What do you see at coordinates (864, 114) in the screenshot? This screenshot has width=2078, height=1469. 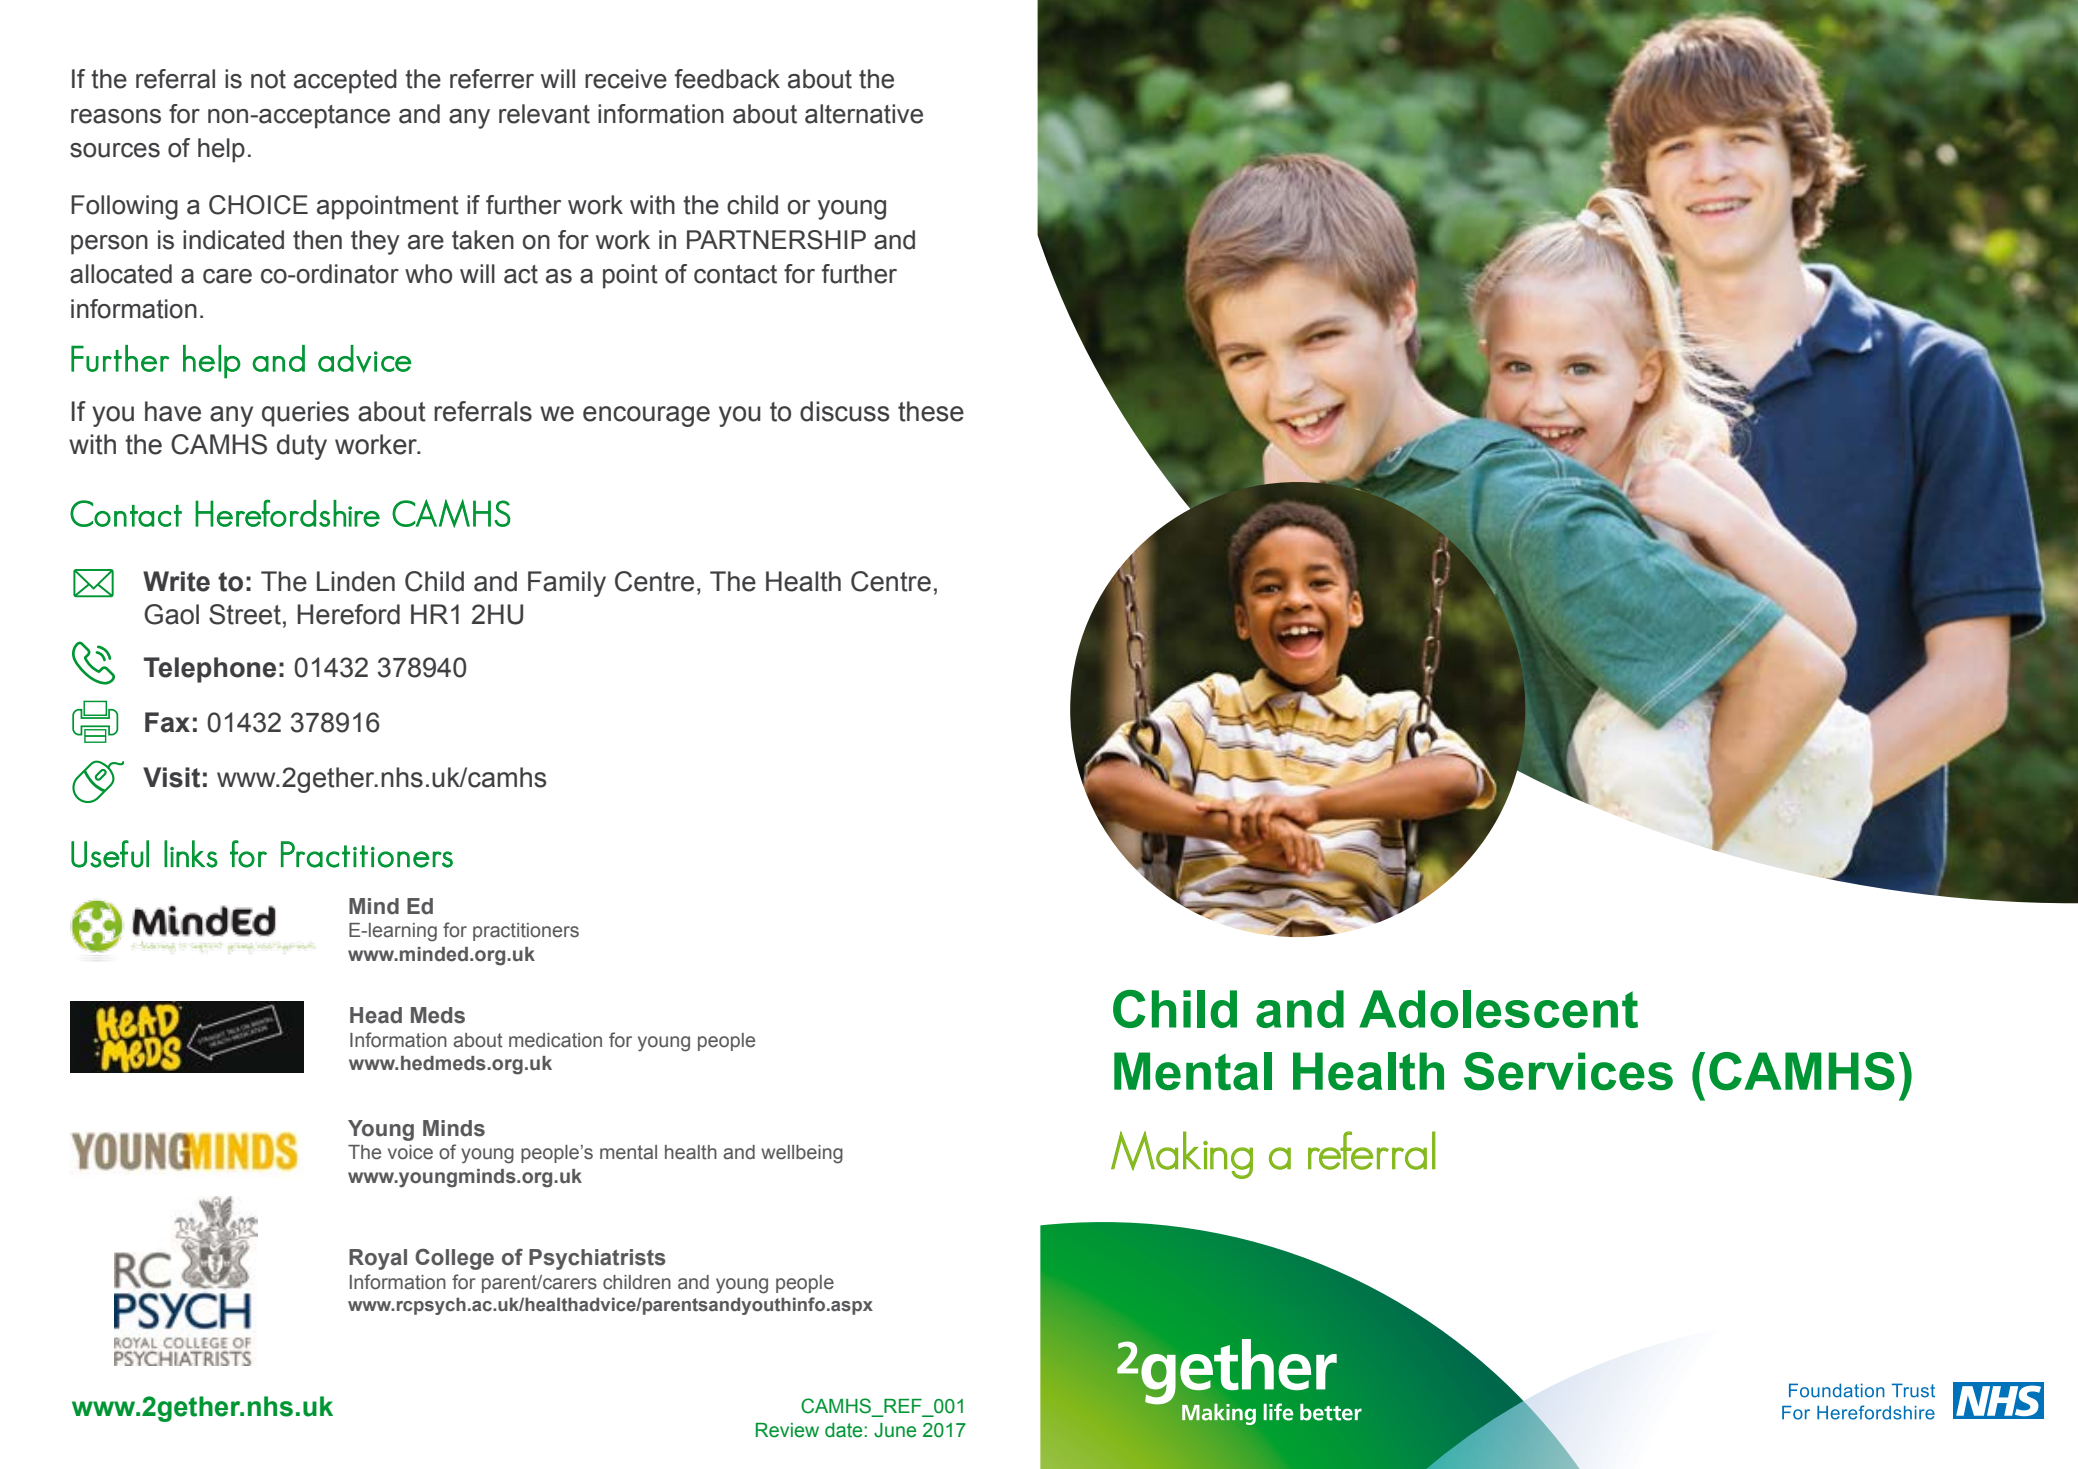 I see `alternative` at bounding box center [864, 114].
